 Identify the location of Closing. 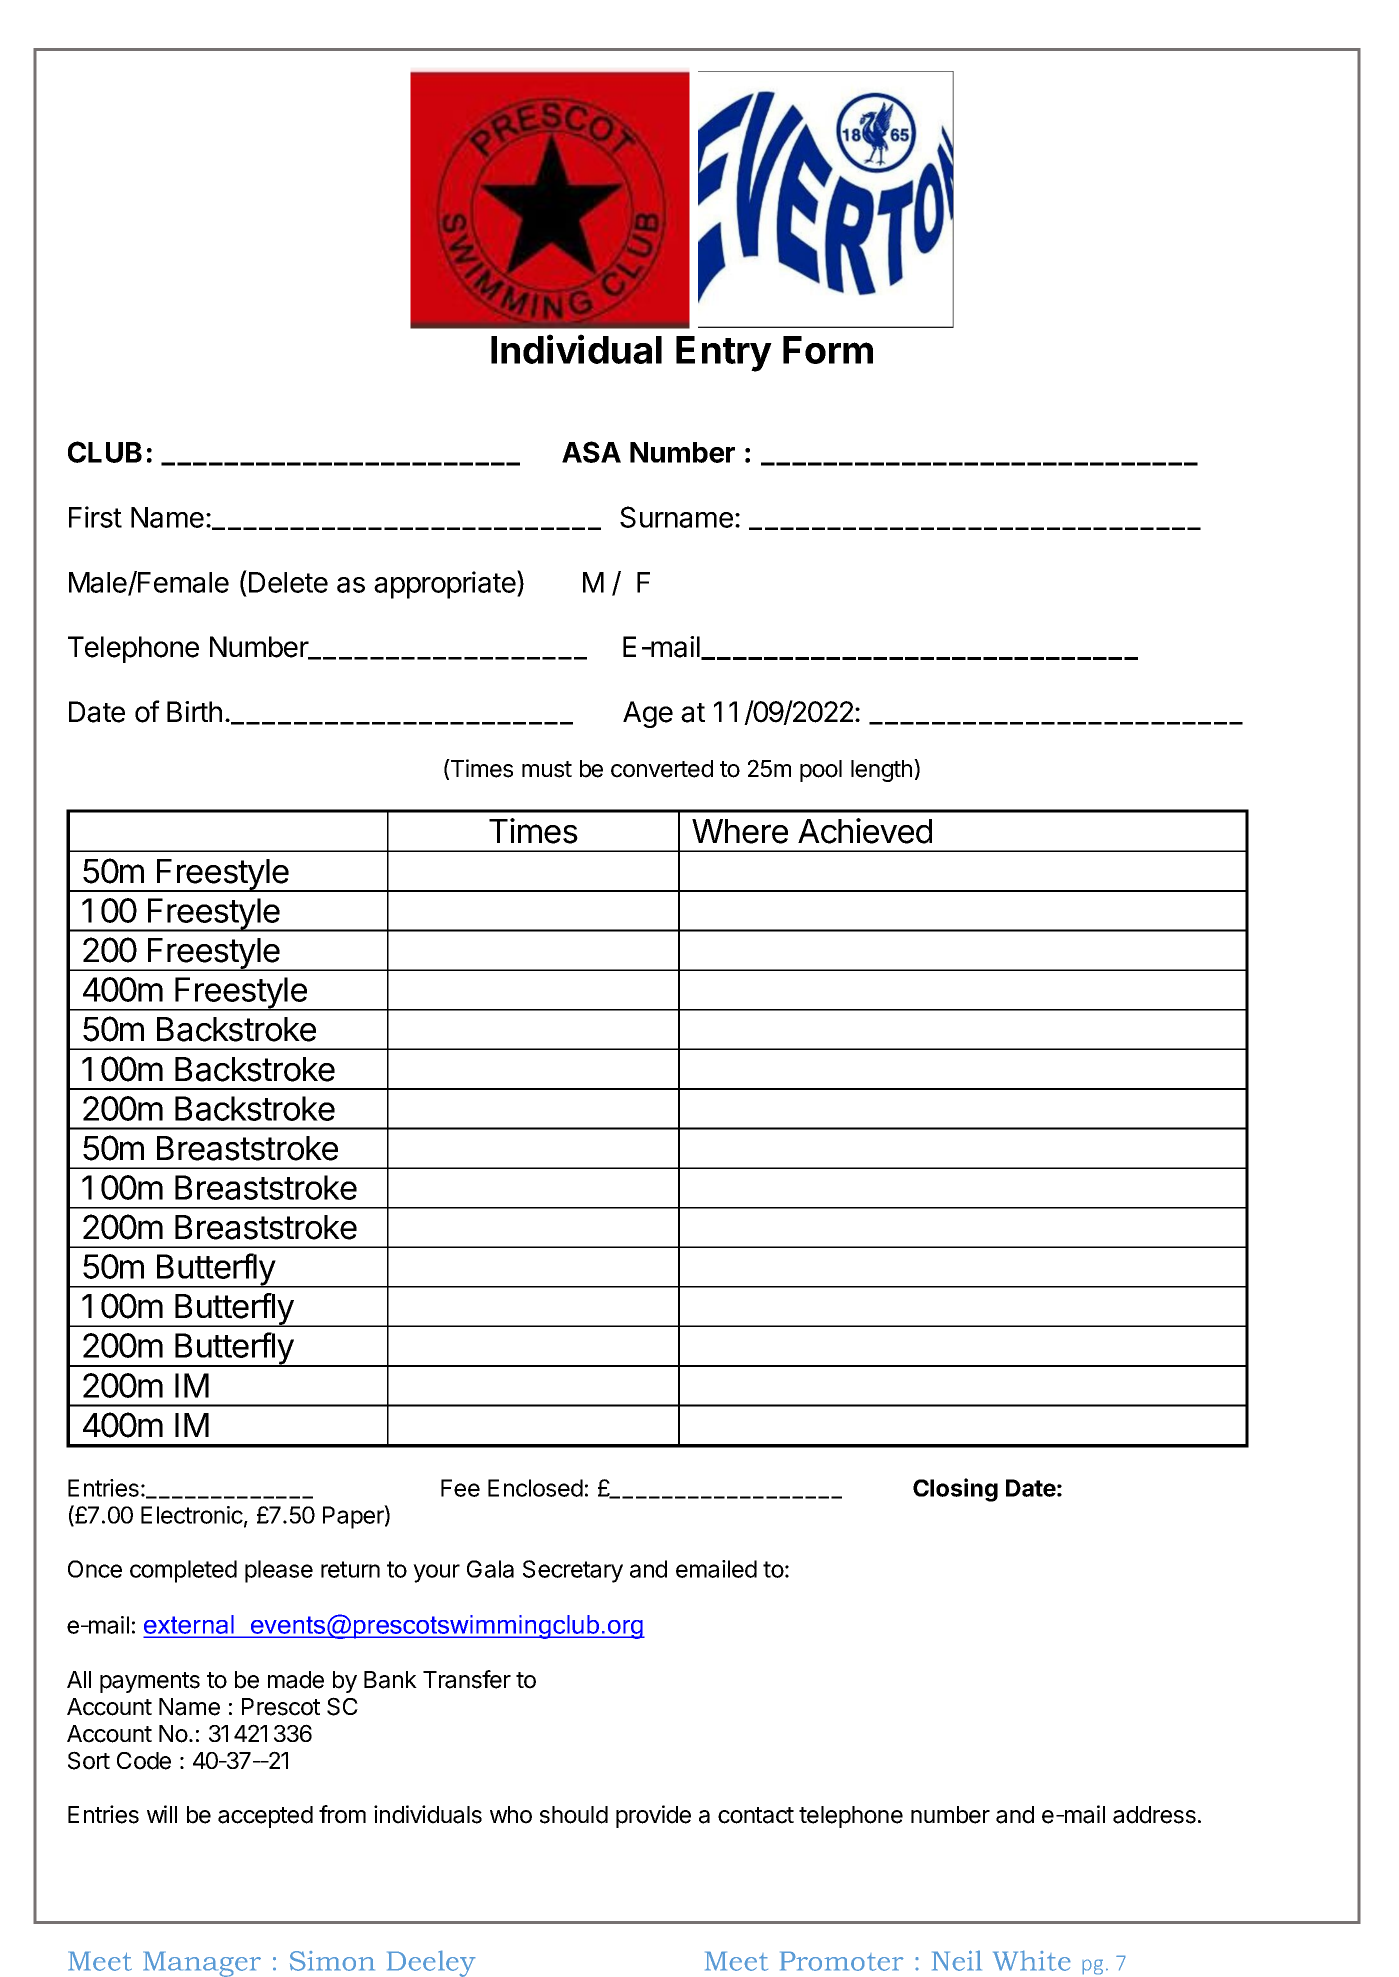
(955, 1490).
